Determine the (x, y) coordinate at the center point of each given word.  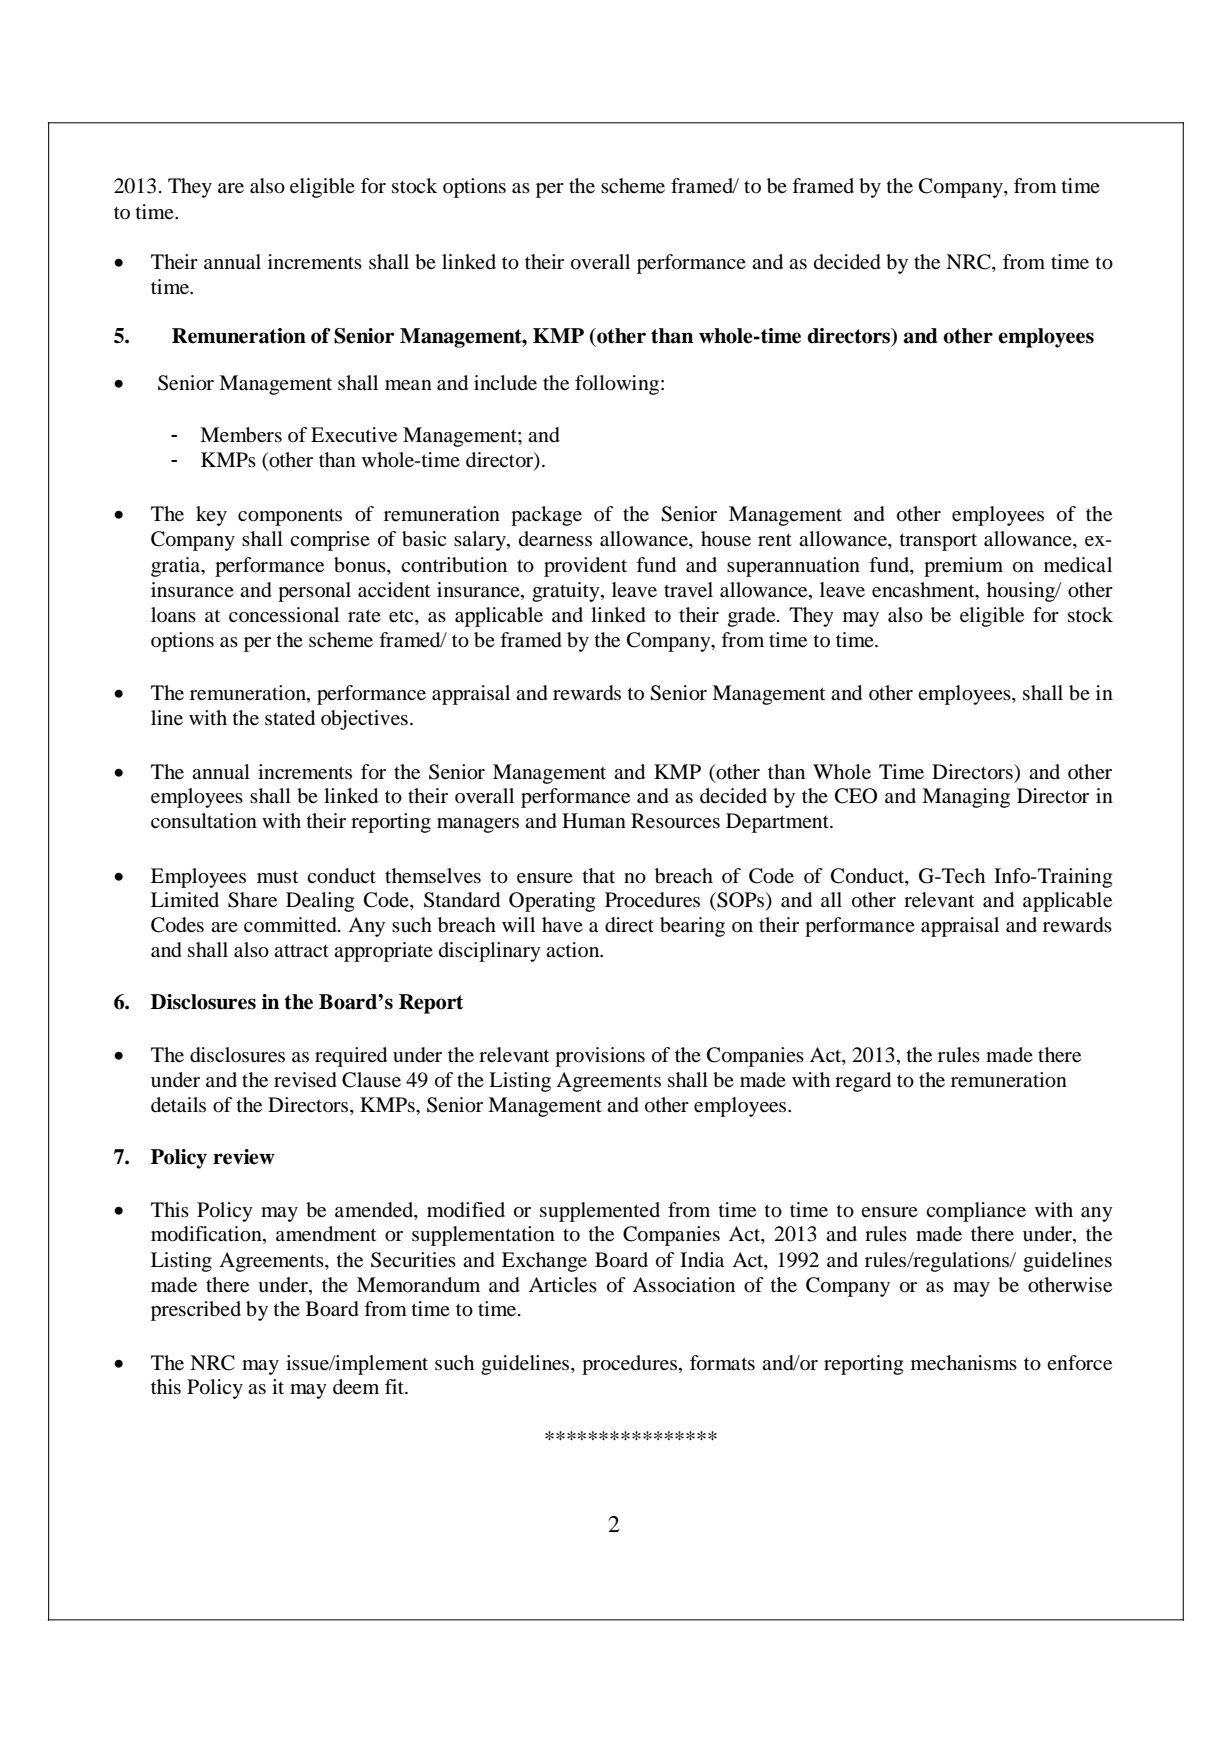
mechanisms (964, 1363)
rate (364, 615)
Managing (966, 798)
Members (241, 435)
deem (356, 1387)
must (277, 876)
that (599, 875)
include (505, 383)
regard (863, 1082)
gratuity (567, 592)
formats (722, 1363)
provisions (600, 1057)
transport (938, 542)
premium (963, 567)
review (244, 1157)
